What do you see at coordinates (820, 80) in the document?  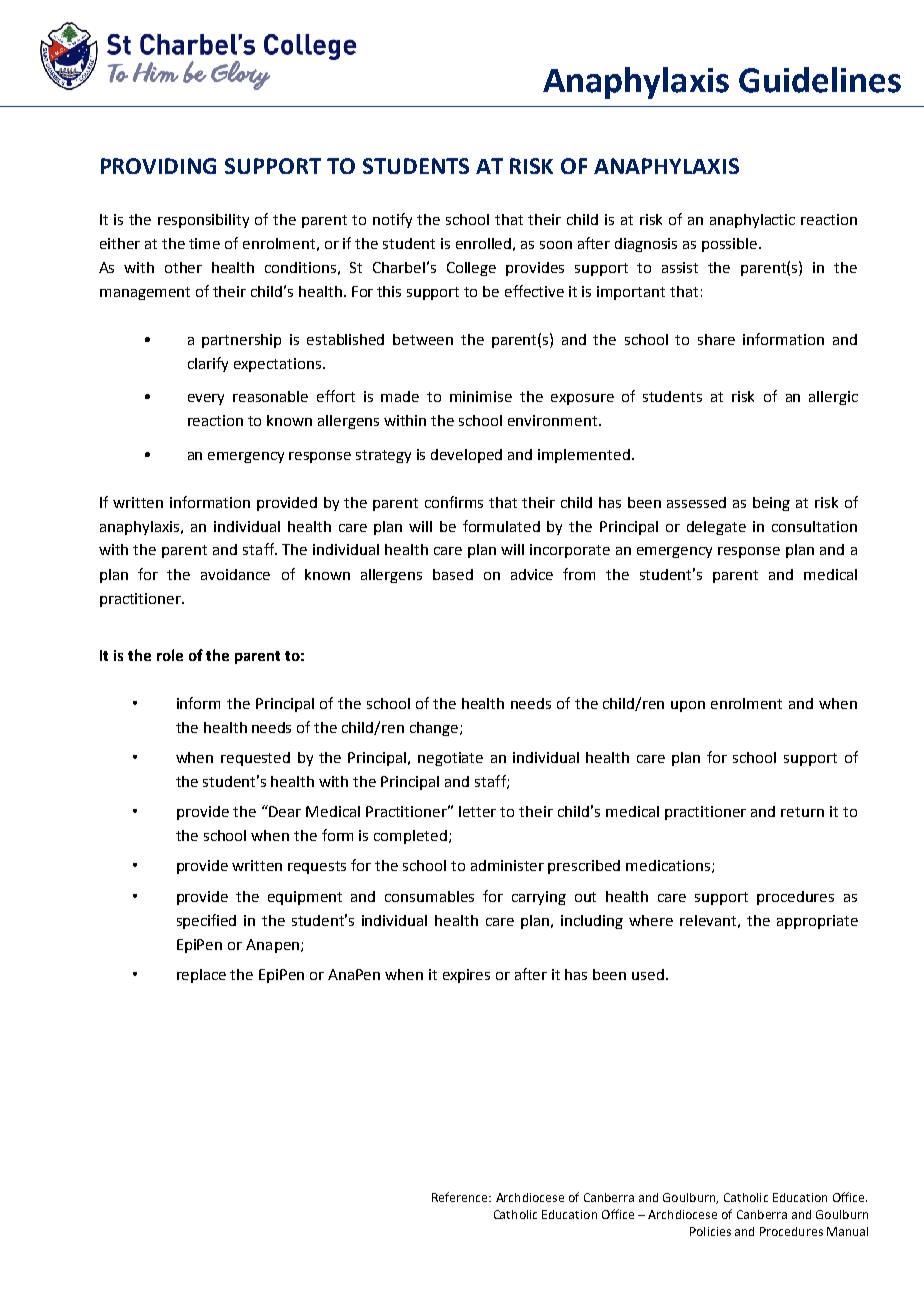 I see `Guidelines` at bounding box center [820, 80].
